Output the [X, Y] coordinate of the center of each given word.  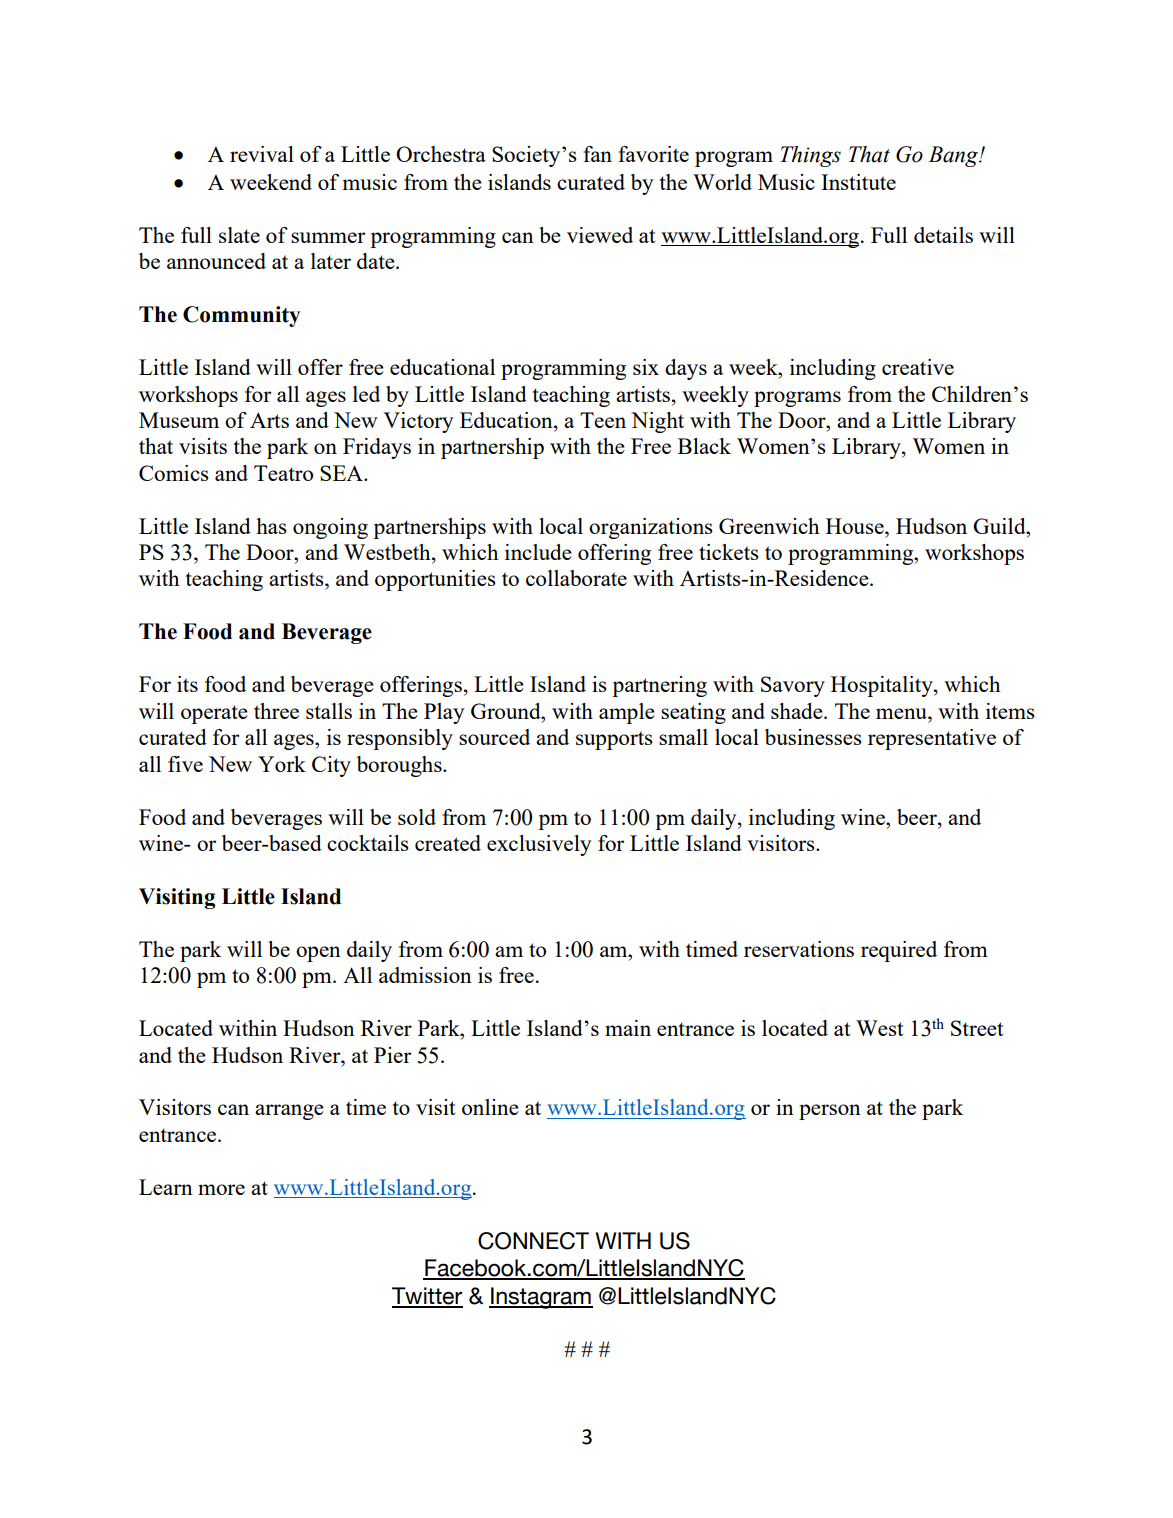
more [221, 1189]
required [899, 951]
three [276, 711]
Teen [603, 420]
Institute [858, 182]
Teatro [283, 473]
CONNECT [533, 1241]
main [628, 1028]
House [856, 526]
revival [262, 154]
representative [932, 739]
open [318, 954]
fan [597, 154]
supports [614, 740]
